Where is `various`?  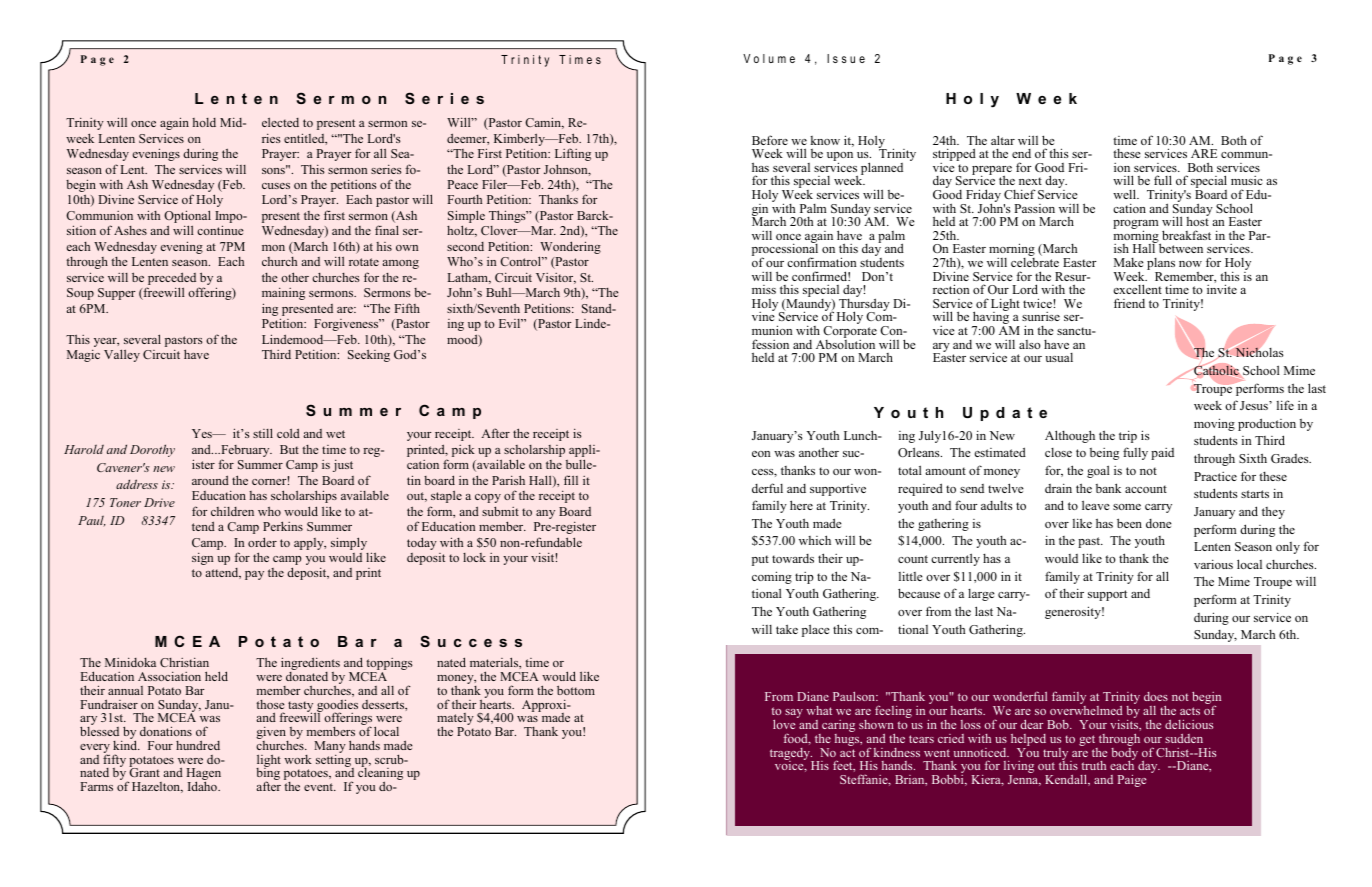
various is located at coordinates (1213, 564).
